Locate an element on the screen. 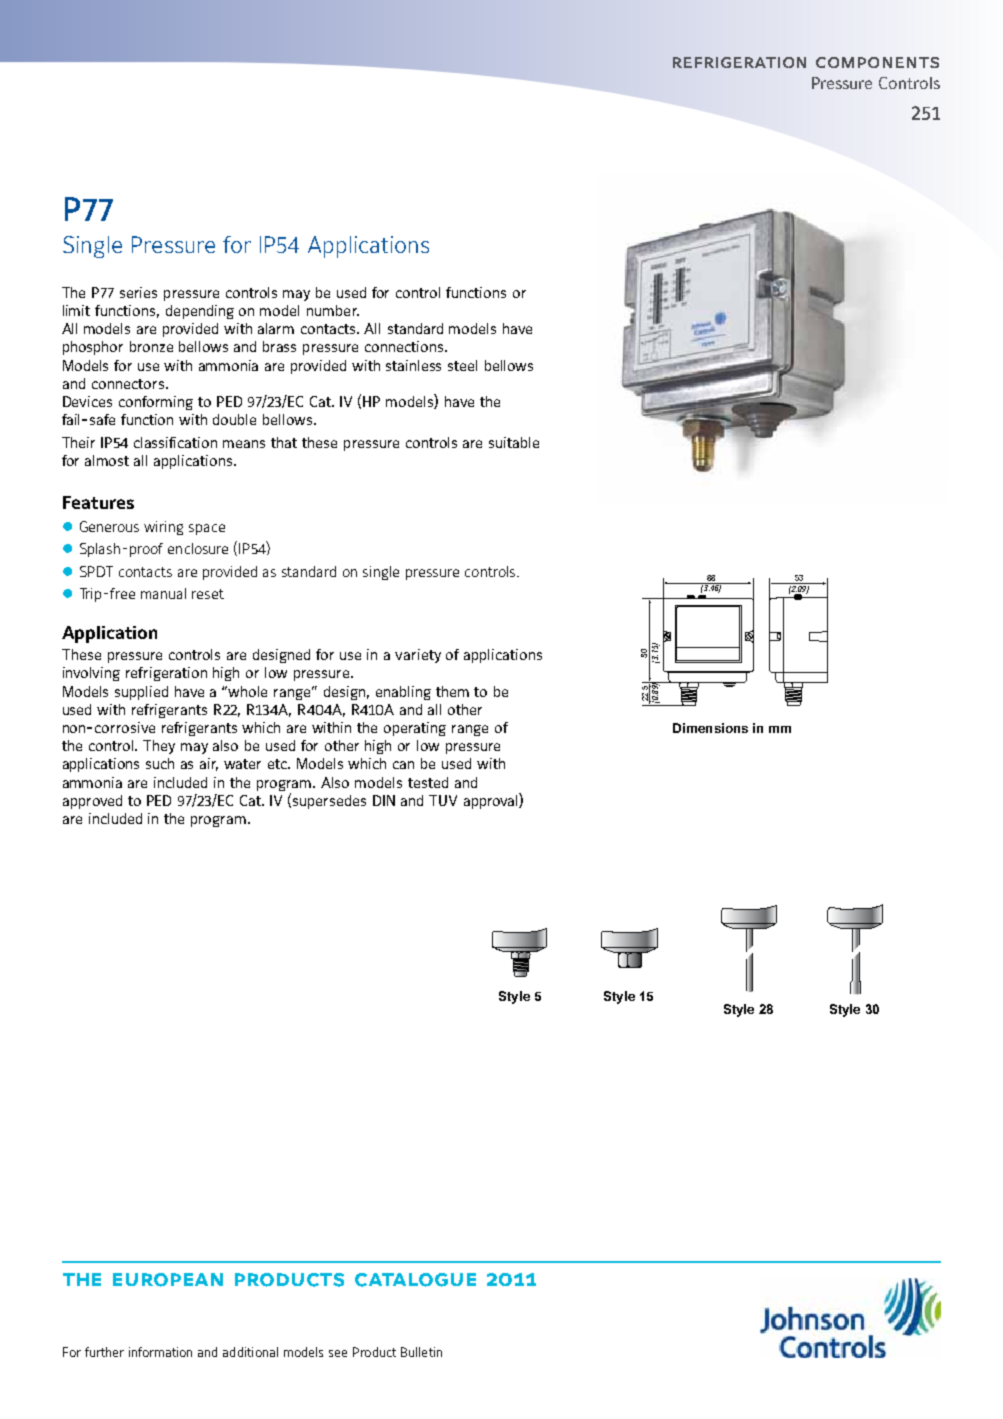 Image resolution: width=1003 pixels, height=1419 pixels. components is located at coordinates (877, 62).
